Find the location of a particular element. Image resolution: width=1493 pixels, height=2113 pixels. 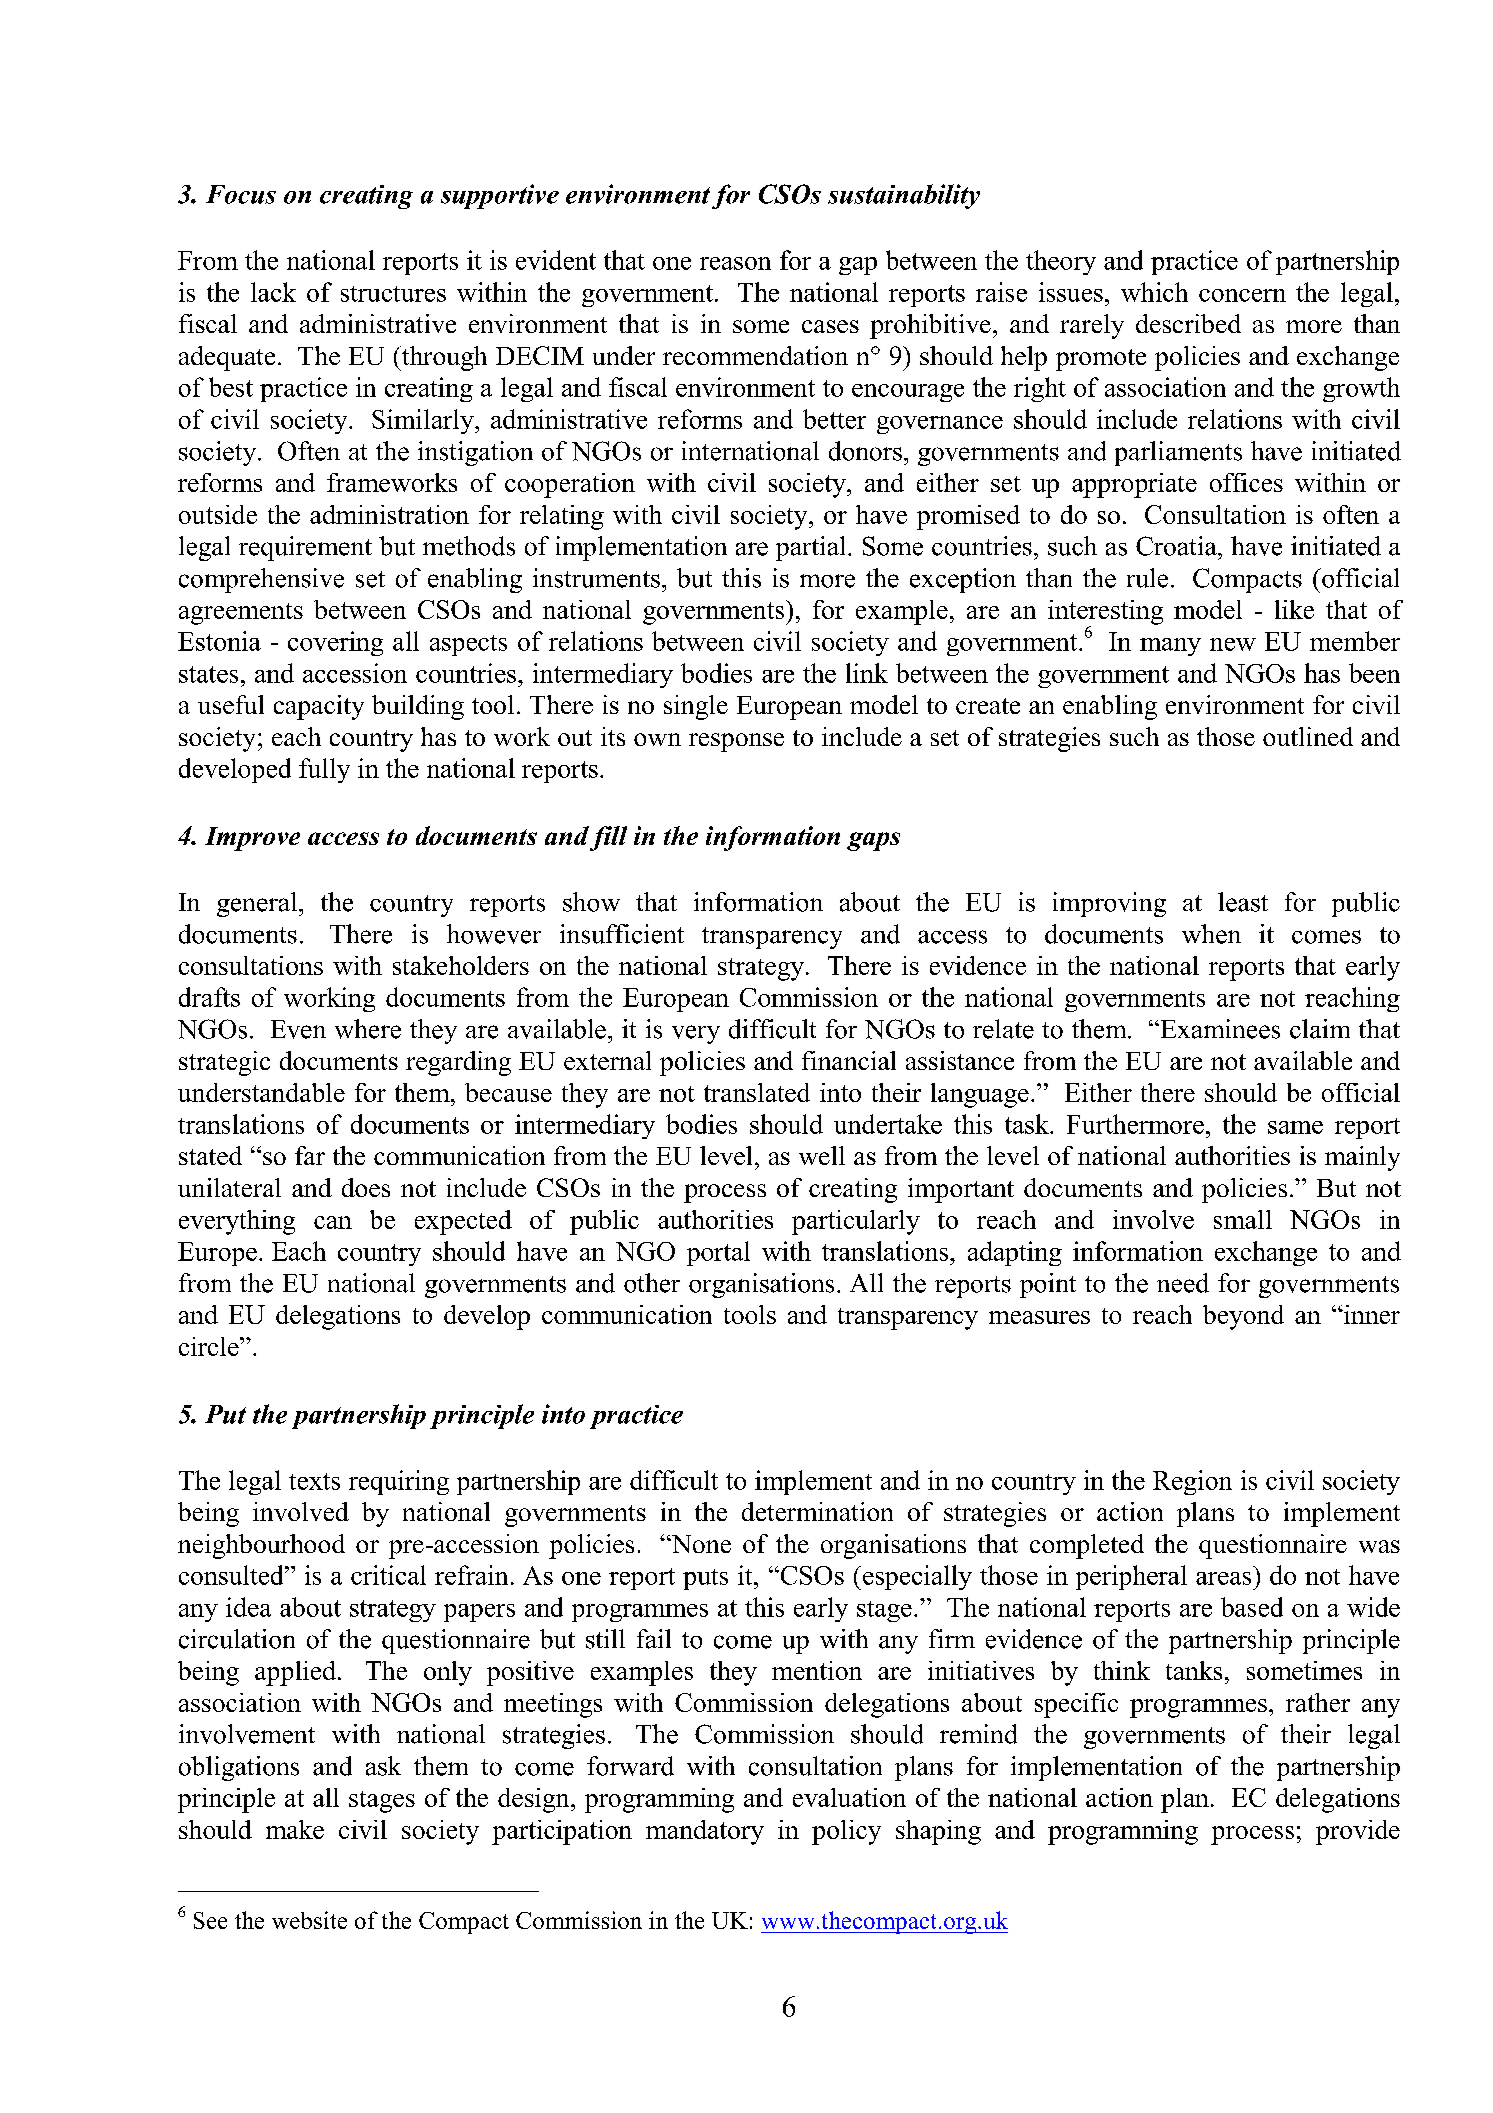

structures is located at coordinates (393, 294).
